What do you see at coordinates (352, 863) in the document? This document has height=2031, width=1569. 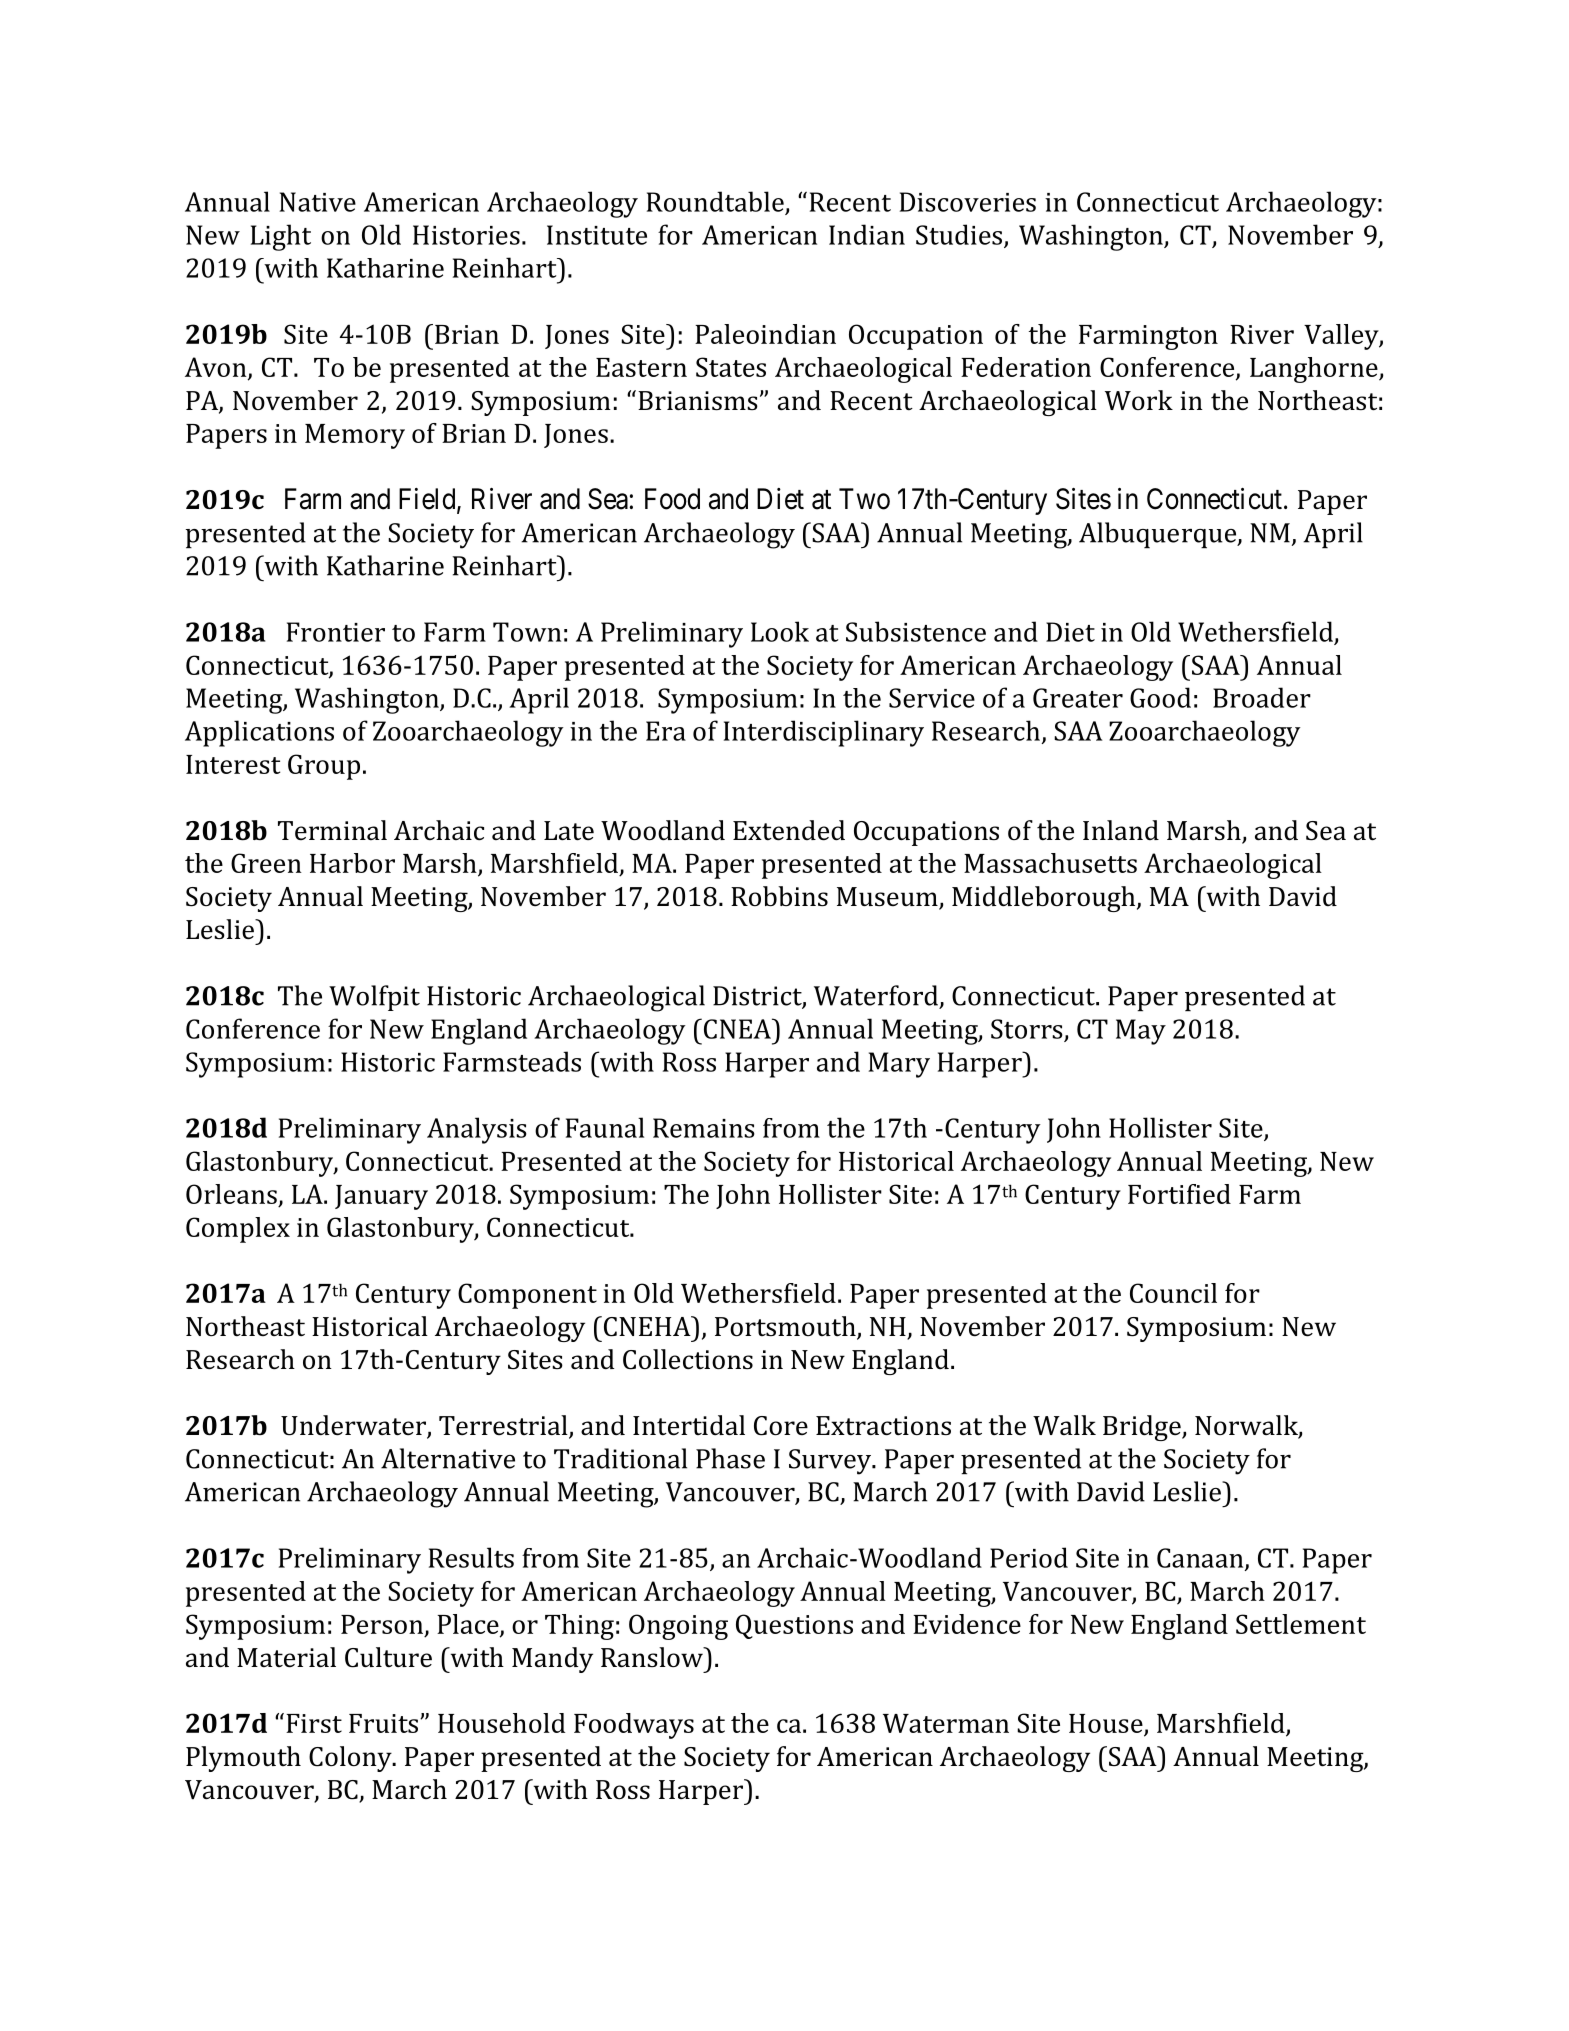 I see `Harbor` at bounding box center [352, 863].
